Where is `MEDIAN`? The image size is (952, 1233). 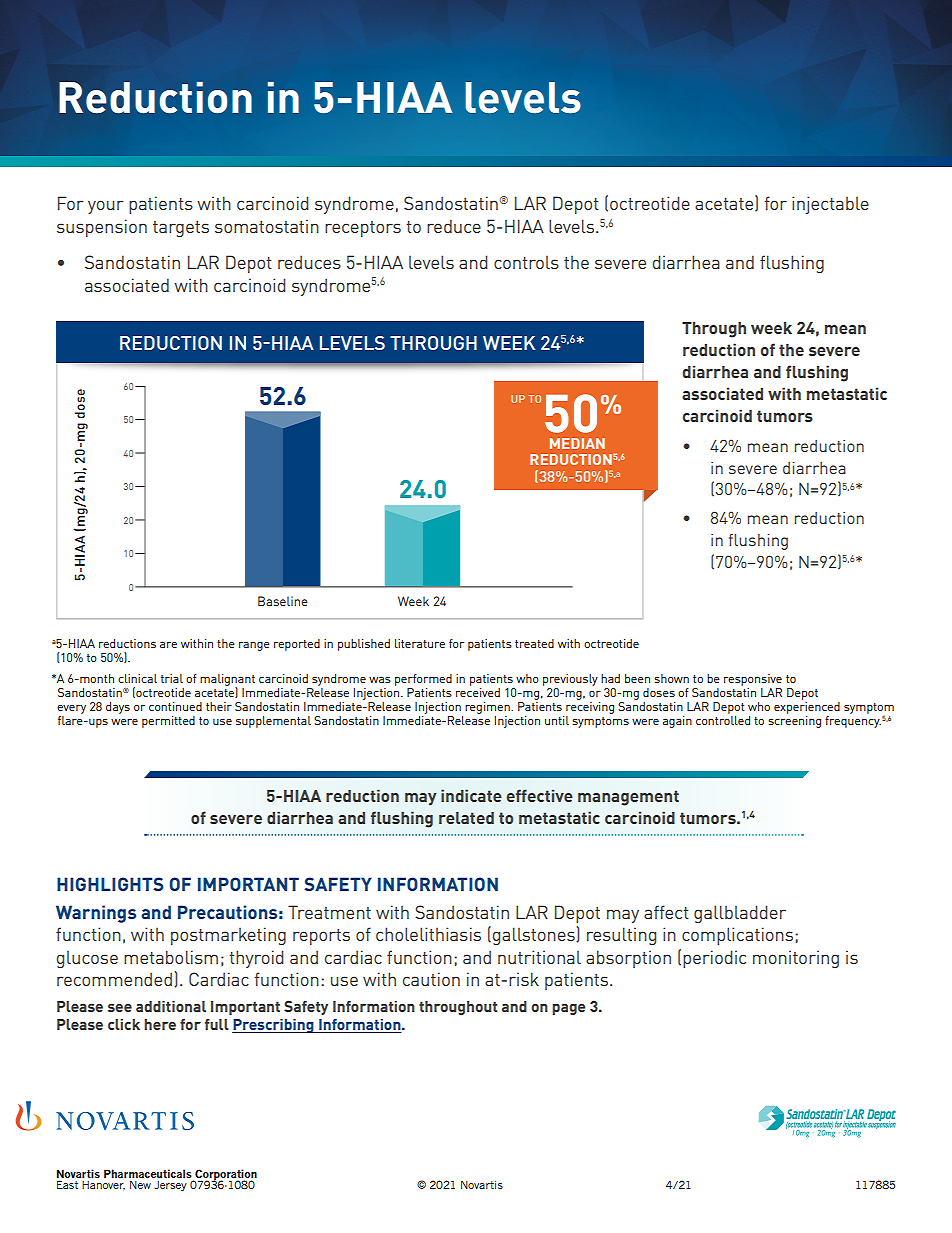 MEDIAN is located at coordinates (577, 443).
